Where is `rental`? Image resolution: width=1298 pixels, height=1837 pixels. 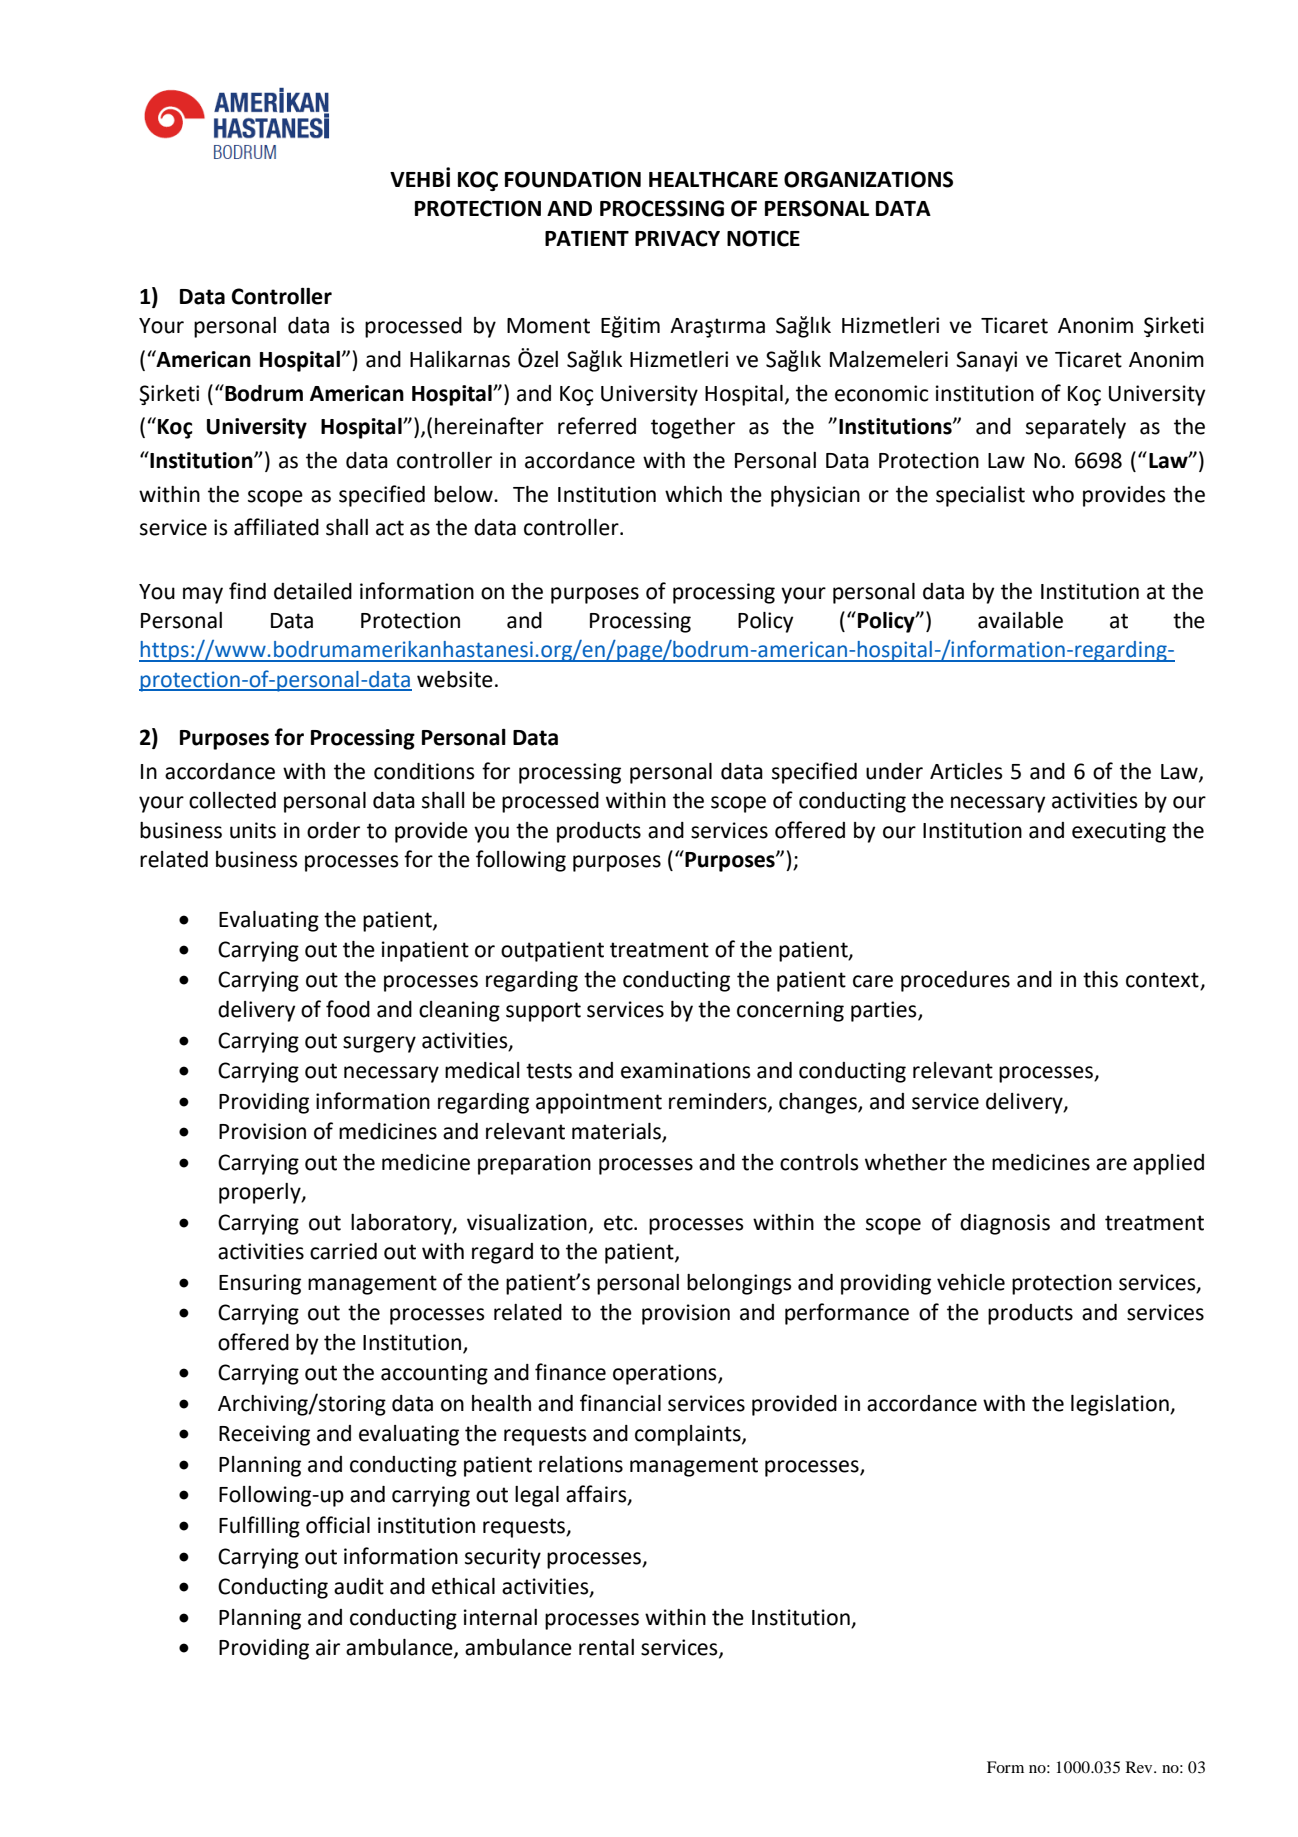 rental is located at coordinates (606, 1647).
